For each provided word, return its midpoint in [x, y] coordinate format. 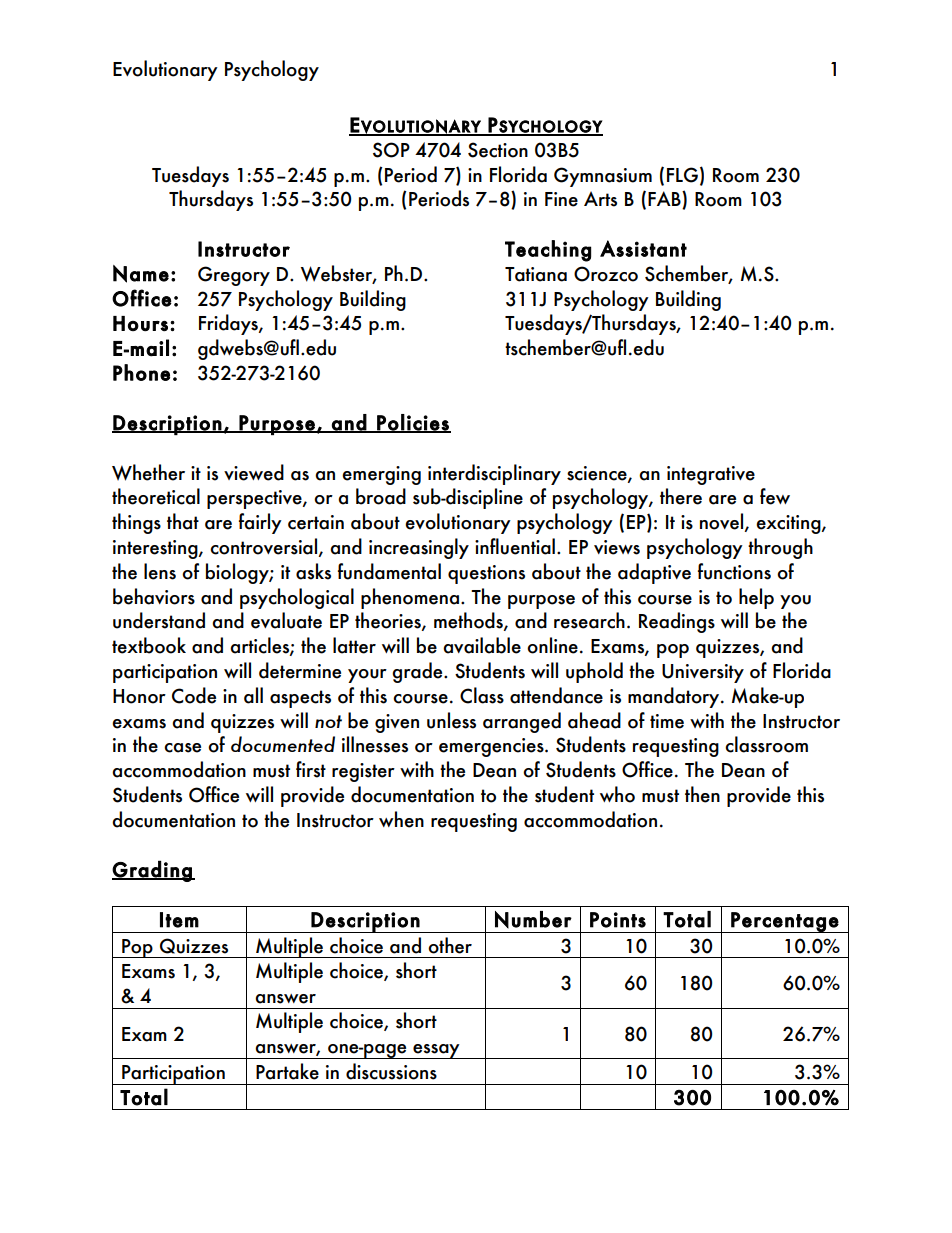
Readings [677, 622]
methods [469, 621]
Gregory [234, 276]
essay [436, 1051]
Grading [153, 871]
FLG [682, 175]
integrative [711, 475]
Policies [413, 423]
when [401, 819]
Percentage [784, 922]
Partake [287, 1071]
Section [498, 150]
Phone [141, 372]
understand [159, 620]
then [702, 794]
